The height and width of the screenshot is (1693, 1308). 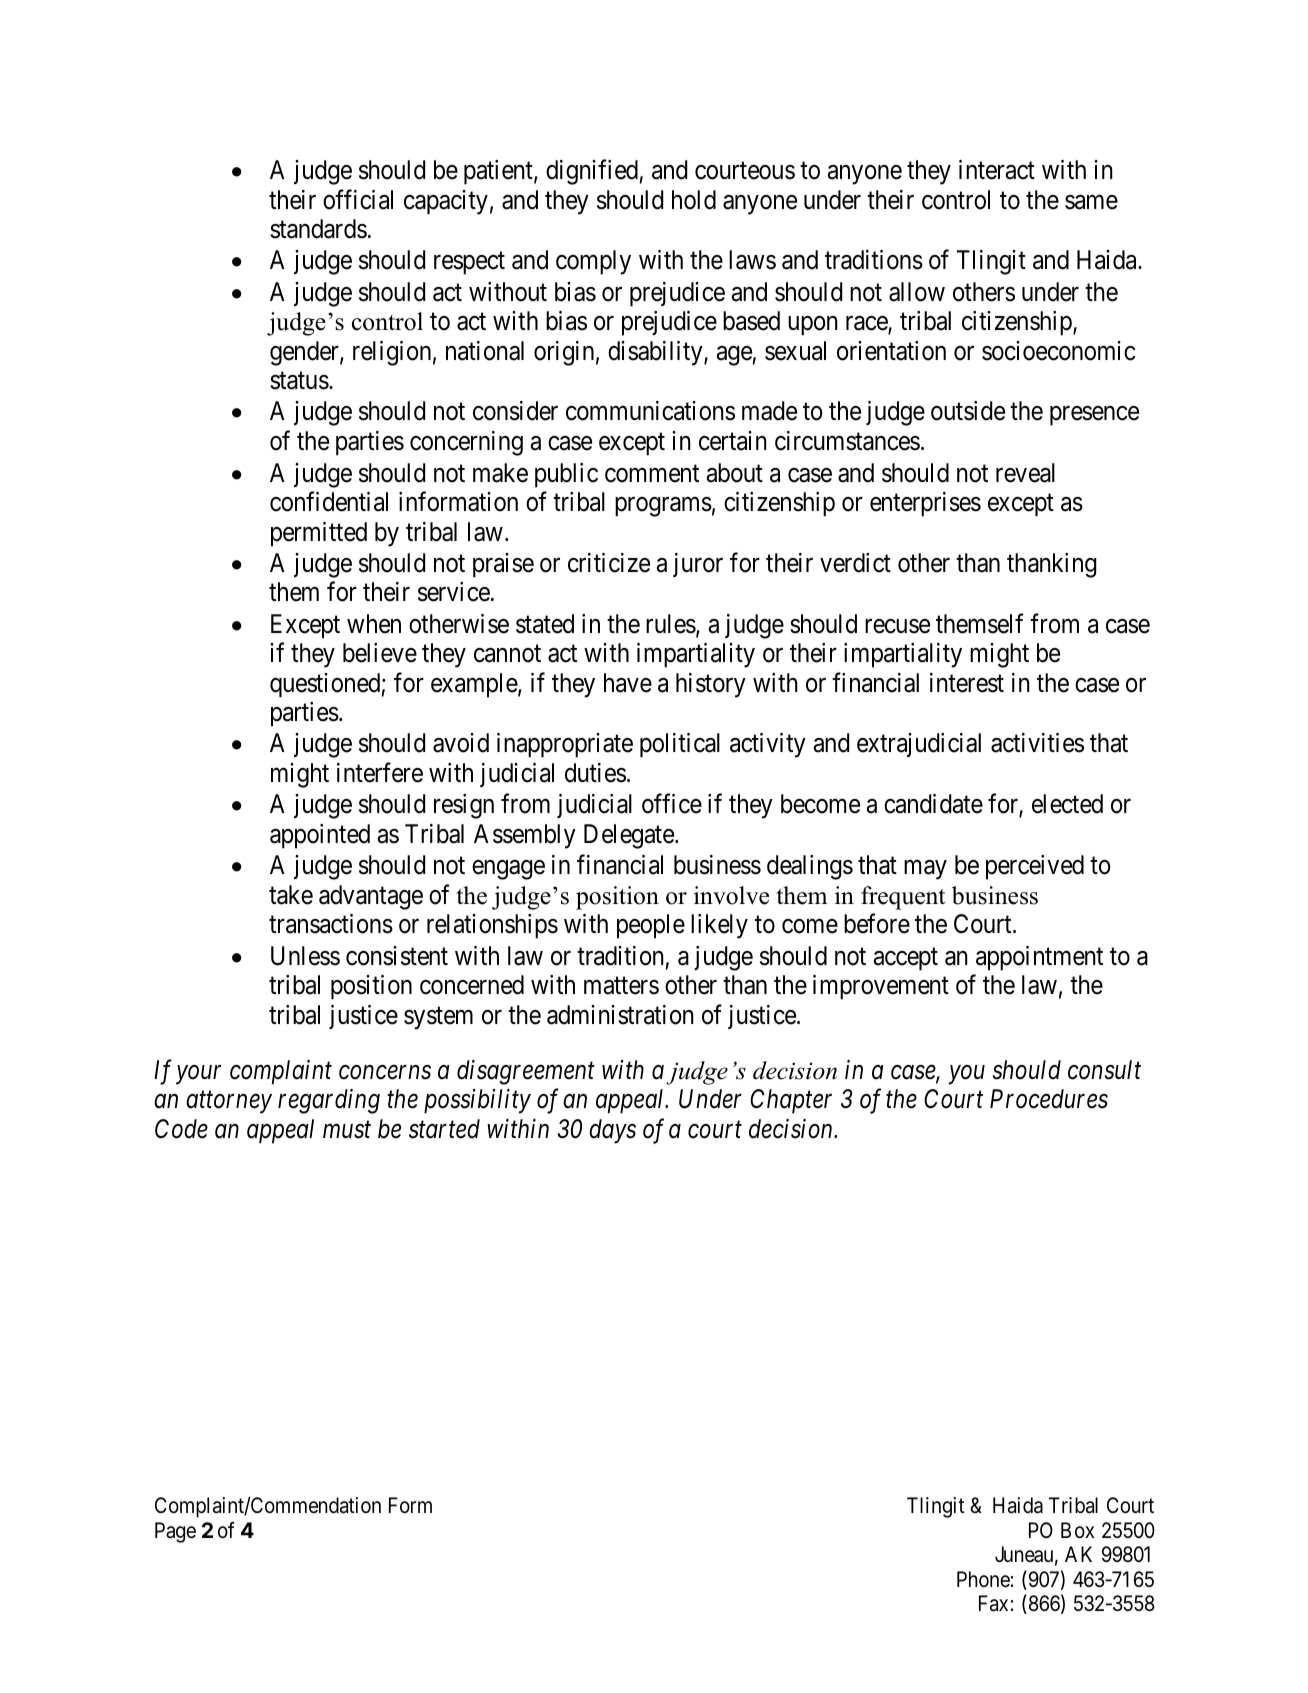 I want to click on Phone, so click(x=983, y=1579).
